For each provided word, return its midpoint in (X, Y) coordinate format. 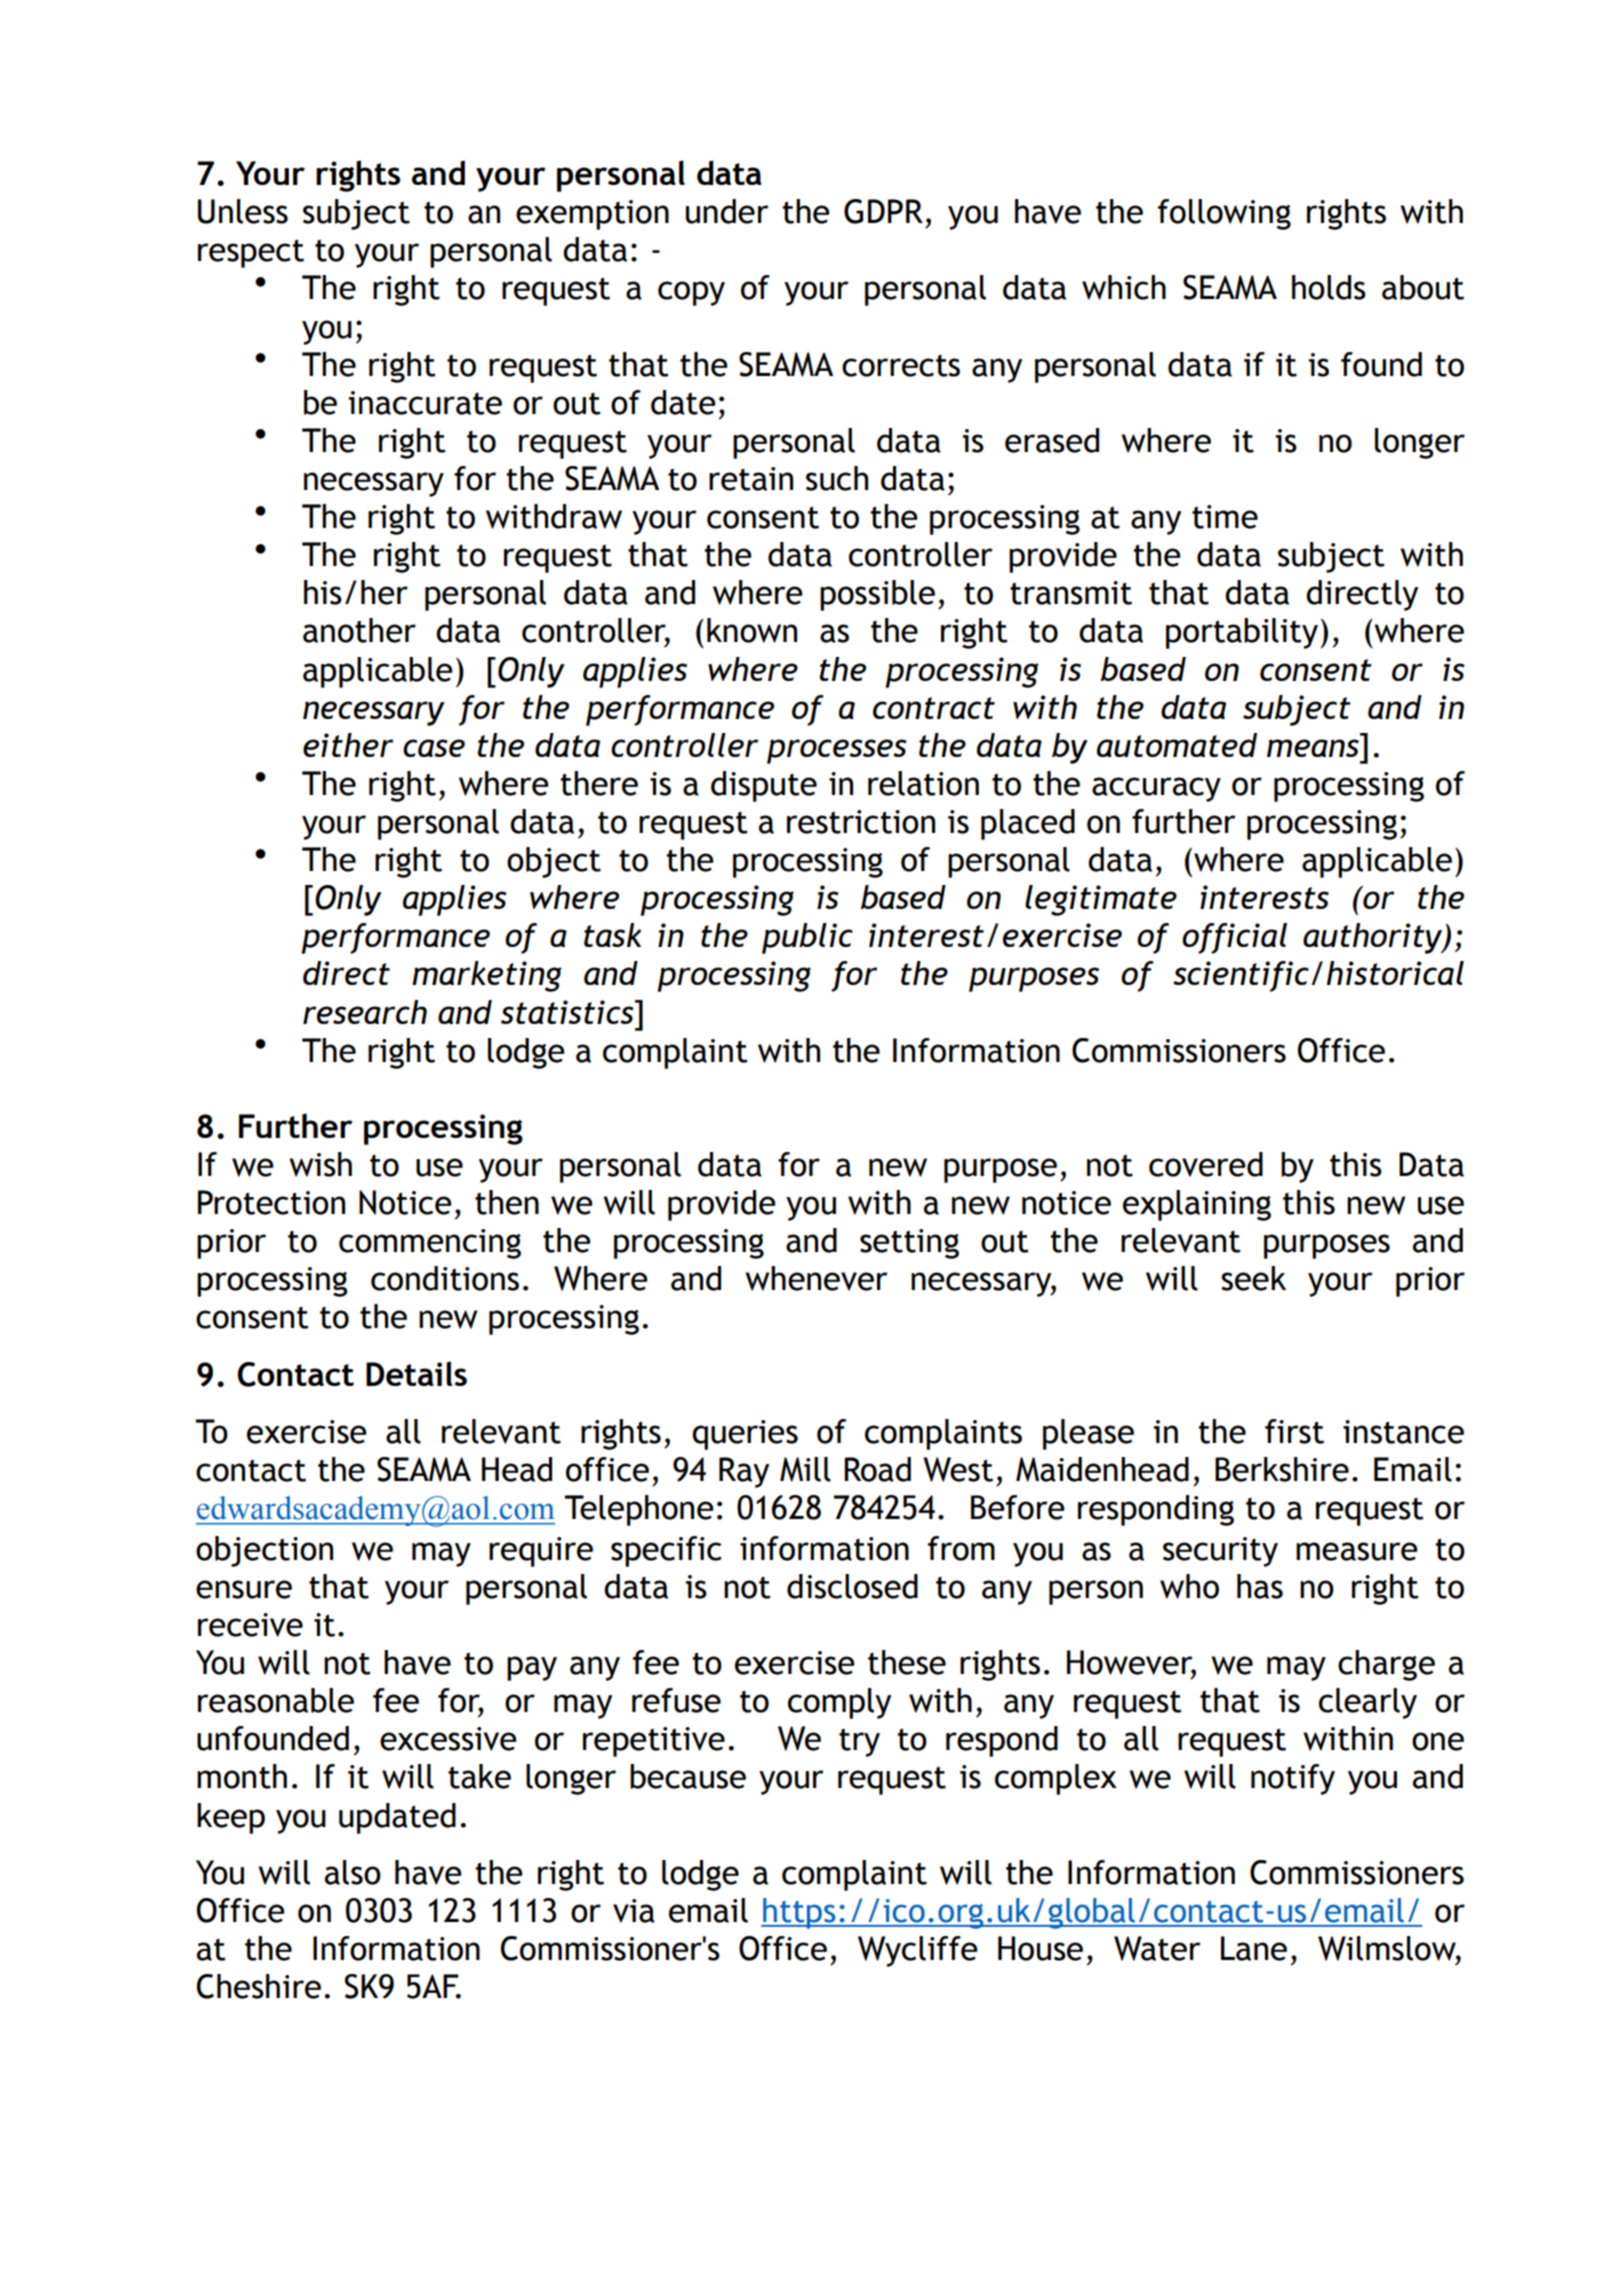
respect (251, 253)
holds (1329, 287)
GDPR (883, 211)
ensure (244, 1589)
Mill (805, 1469)
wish (320, 1164)
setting (909, 1244)
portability (1242, 633)
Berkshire (1282, 1469)
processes (837, 751)
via (634, 1911)
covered (1206, 1164)
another (359, 630)
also (353, 1872)
